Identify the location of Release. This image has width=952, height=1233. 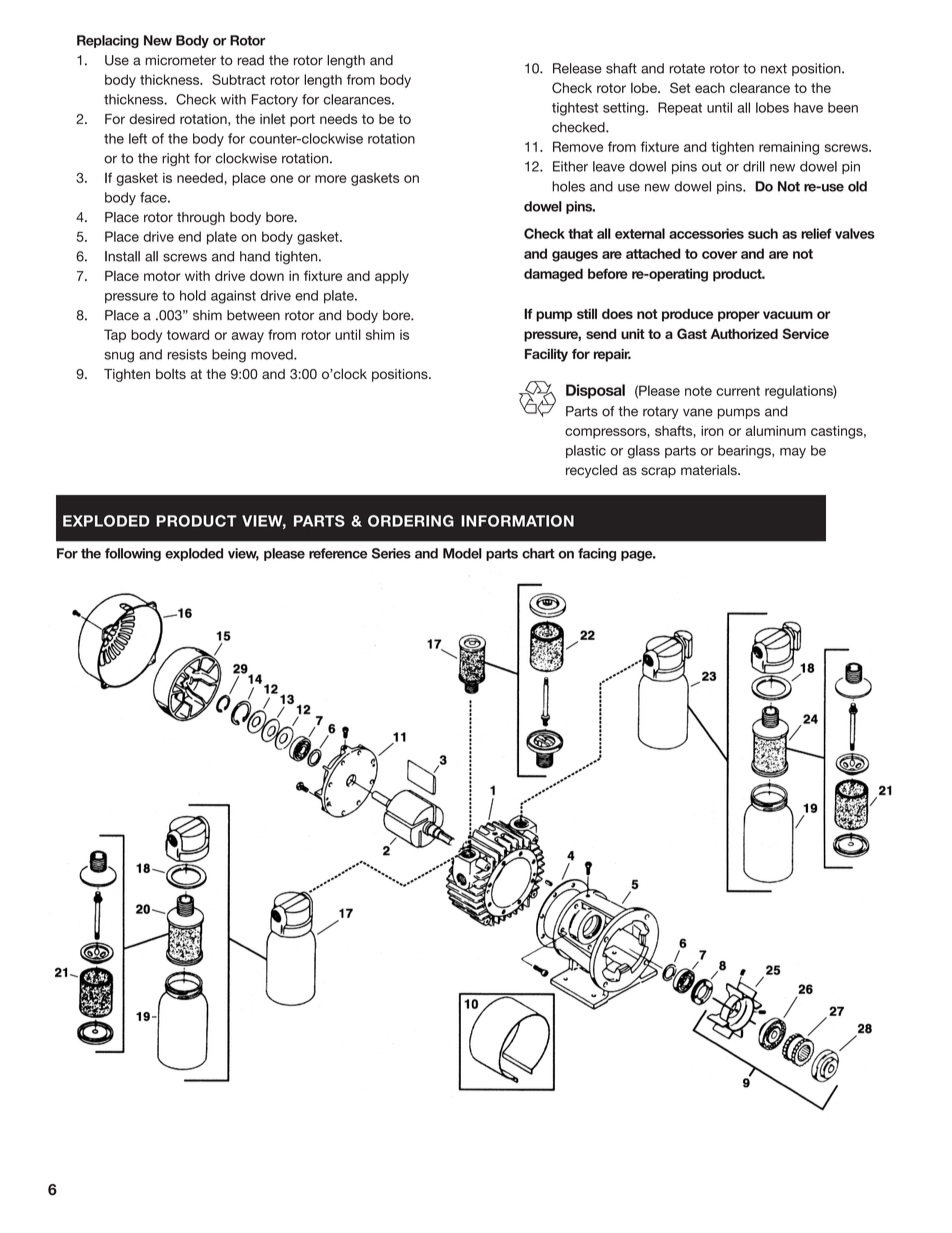
(577, 68).
